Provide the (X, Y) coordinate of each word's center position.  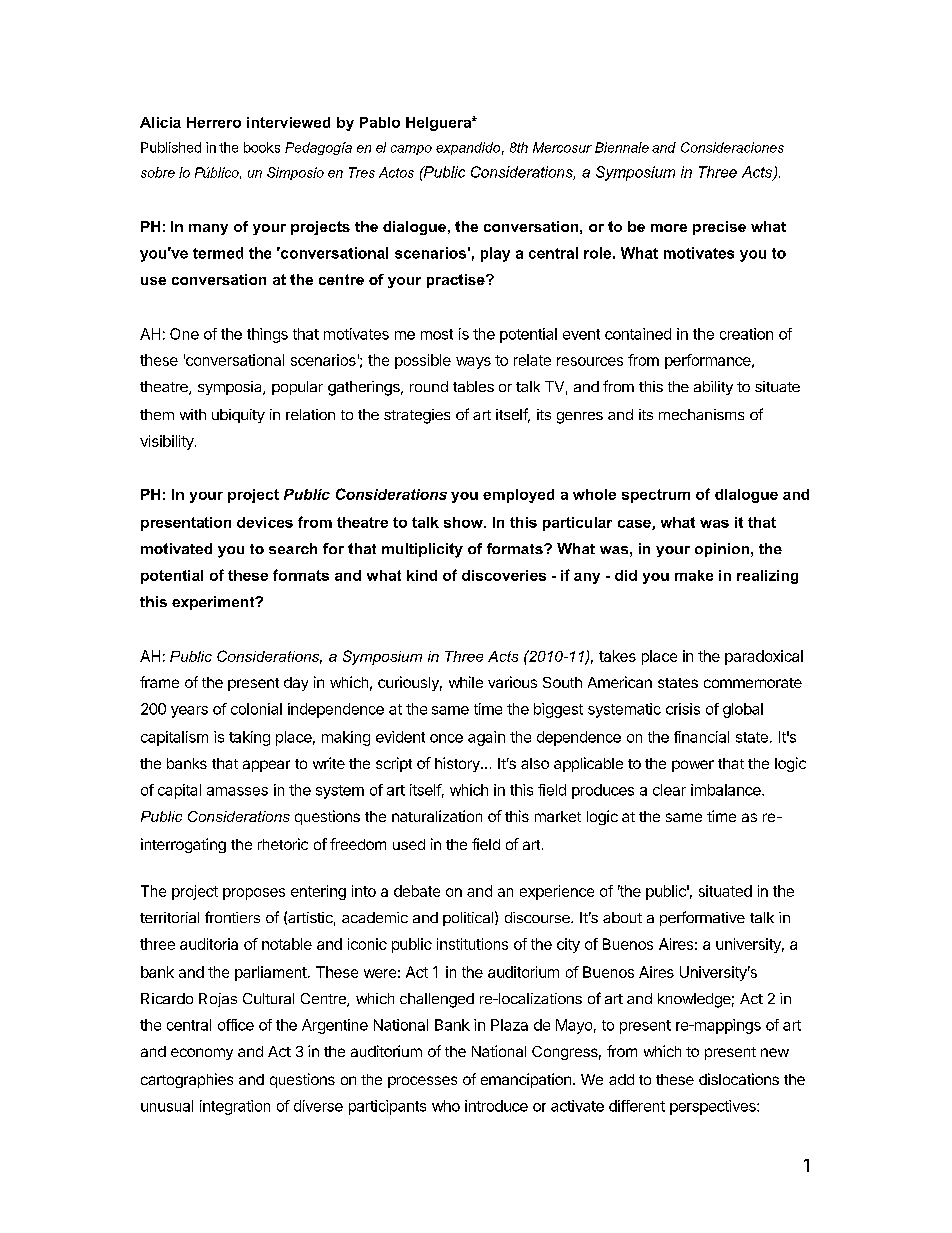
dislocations (739, 1079)
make (694, 575)
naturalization (437, 816)
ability (713, 388)
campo (411, 150)
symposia (231, 388)
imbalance (727, 790)
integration (235, 1107)
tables (473, 386)
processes (422, 1082)
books (262, 147)
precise (719, 228)
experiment (214, 603)
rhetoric (283, 844)
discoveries (504, 575)
